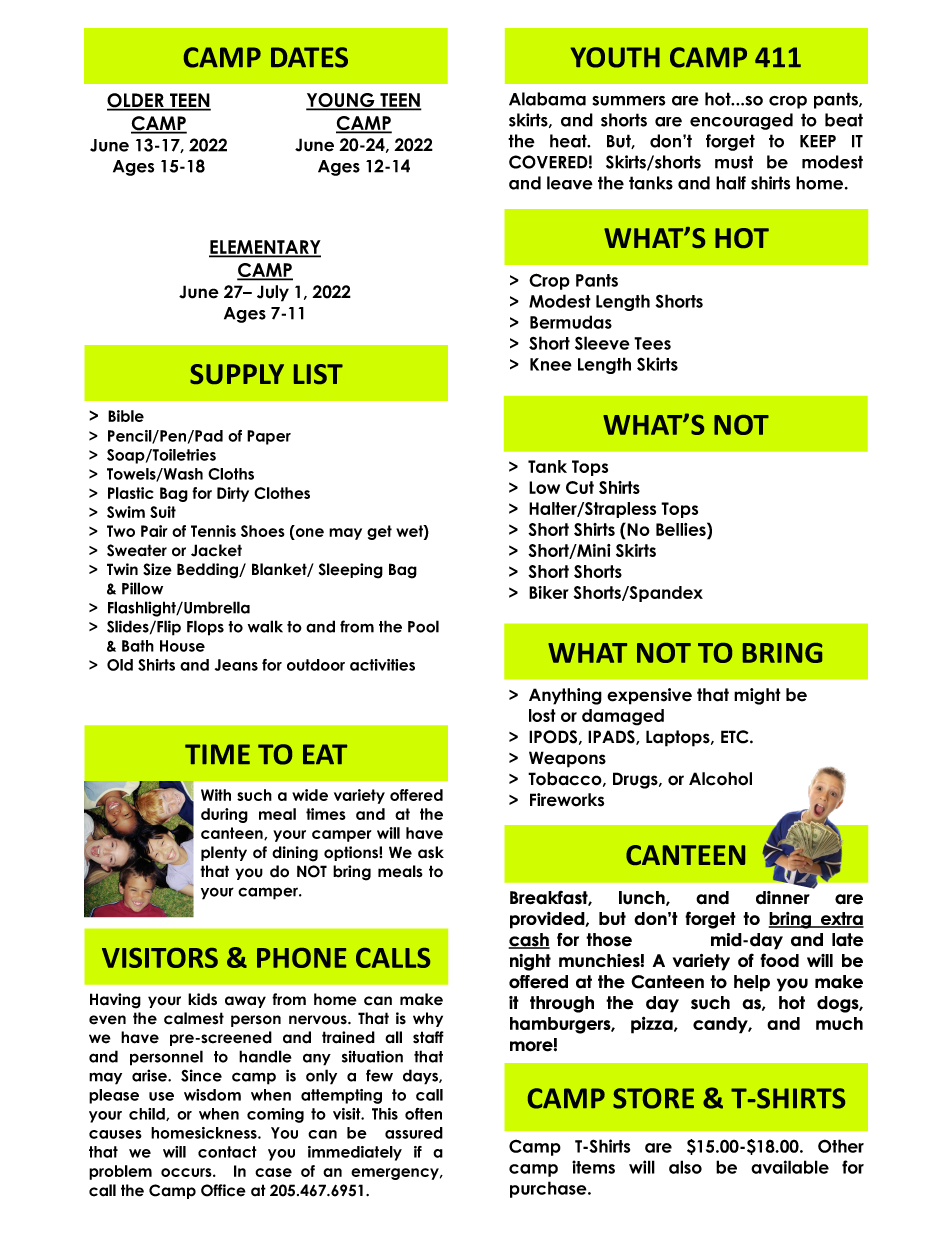 Image resolution: width=952 pixels, height=1233 pixels. What do you see at coordinates (652, 343) in the screenshot?
I see `Tees` at bounding box center [652, 343].
